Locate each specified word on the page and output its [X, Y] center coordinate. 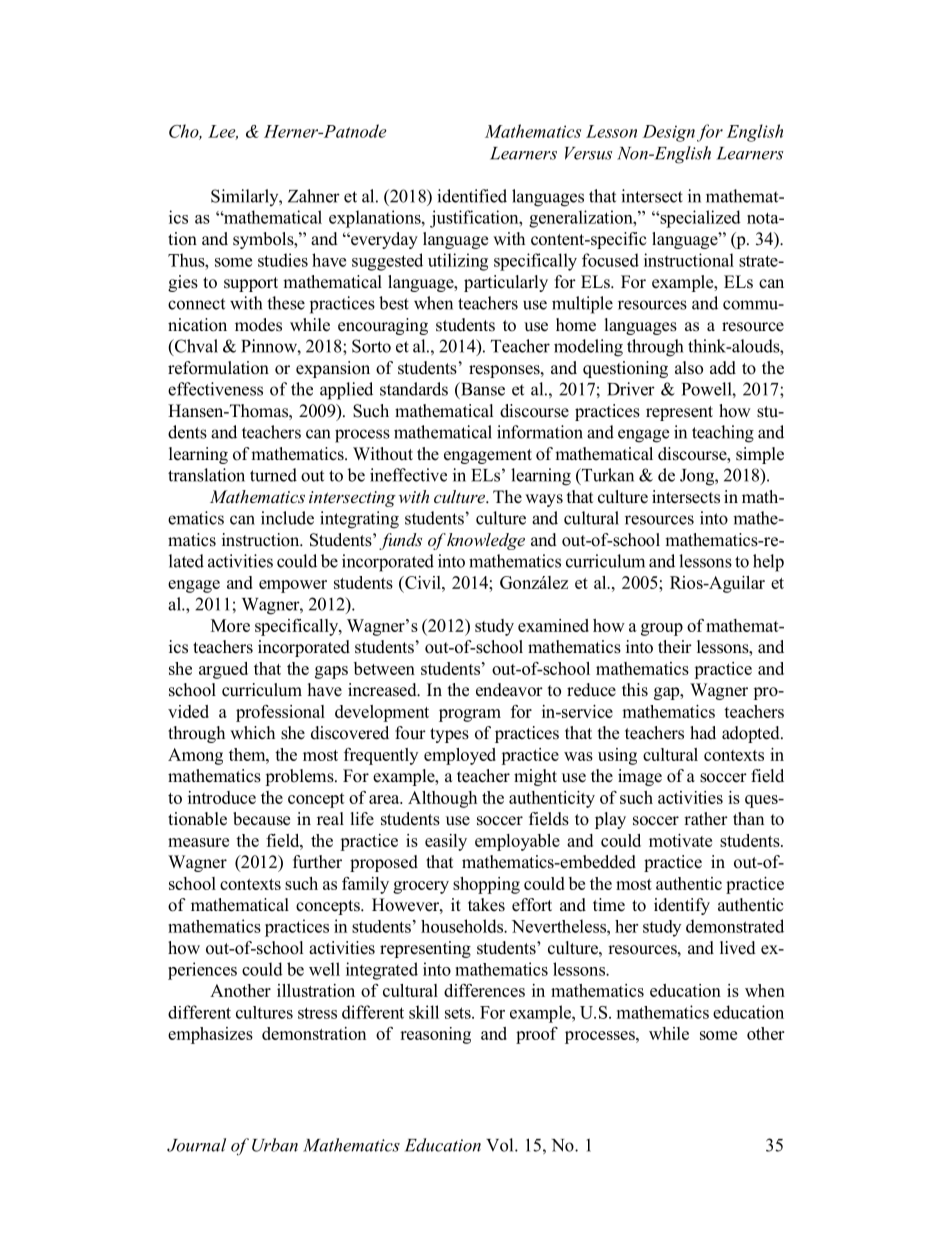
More [230, 625]
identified [472, 196]
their [675, 647]
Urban [275, 1145]
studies [283, 260]
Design [669, 133]
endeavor [509, 690]
